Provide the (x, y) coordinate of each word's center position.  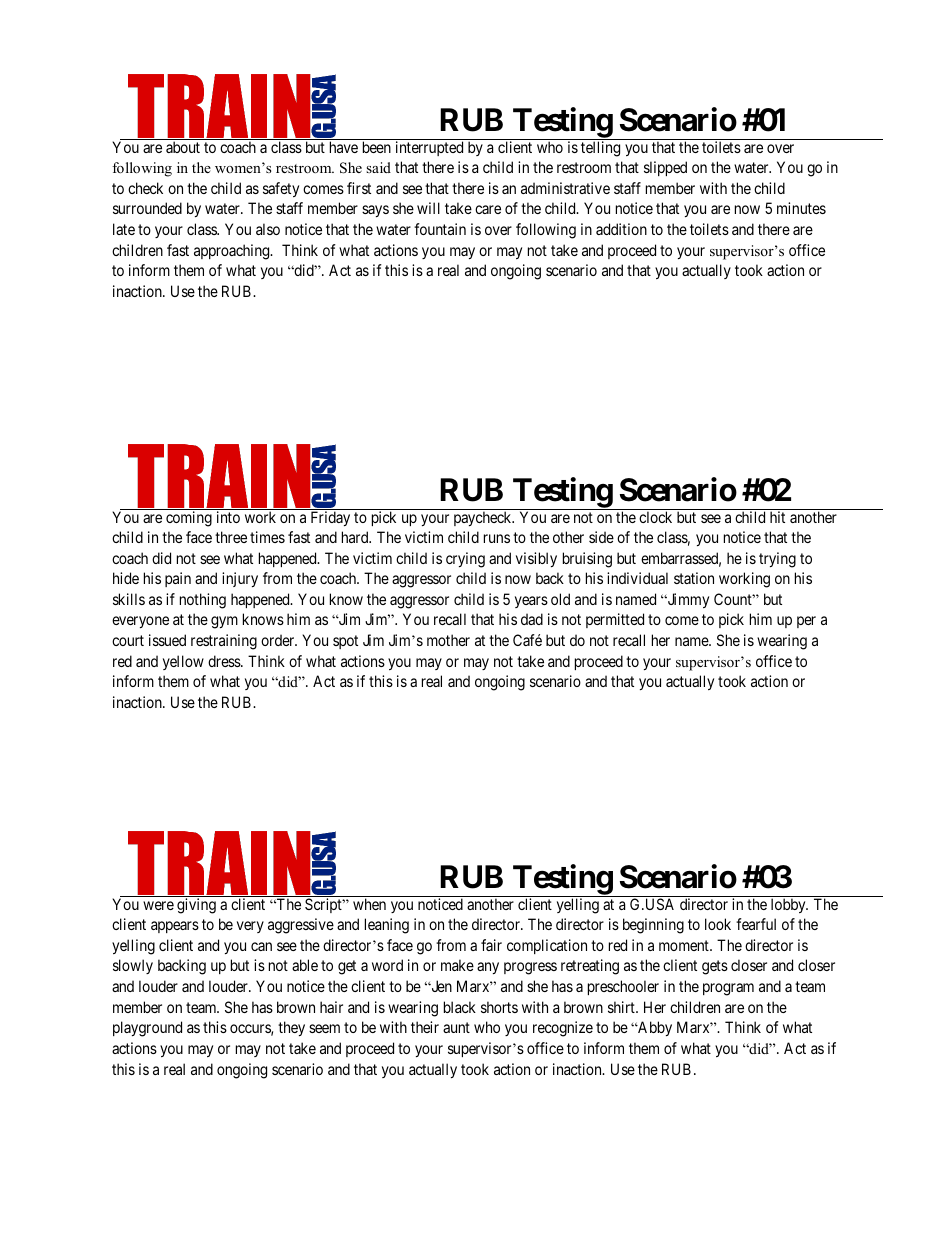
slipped (665, 168)
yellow (183, 662)
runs (497, 538)
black (460, 1007)
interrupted (429, 148)
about (183, 147)
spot (345, 642)
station (694, 578)
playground (147, 1029)
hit (777, 517)
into (228, 517)
